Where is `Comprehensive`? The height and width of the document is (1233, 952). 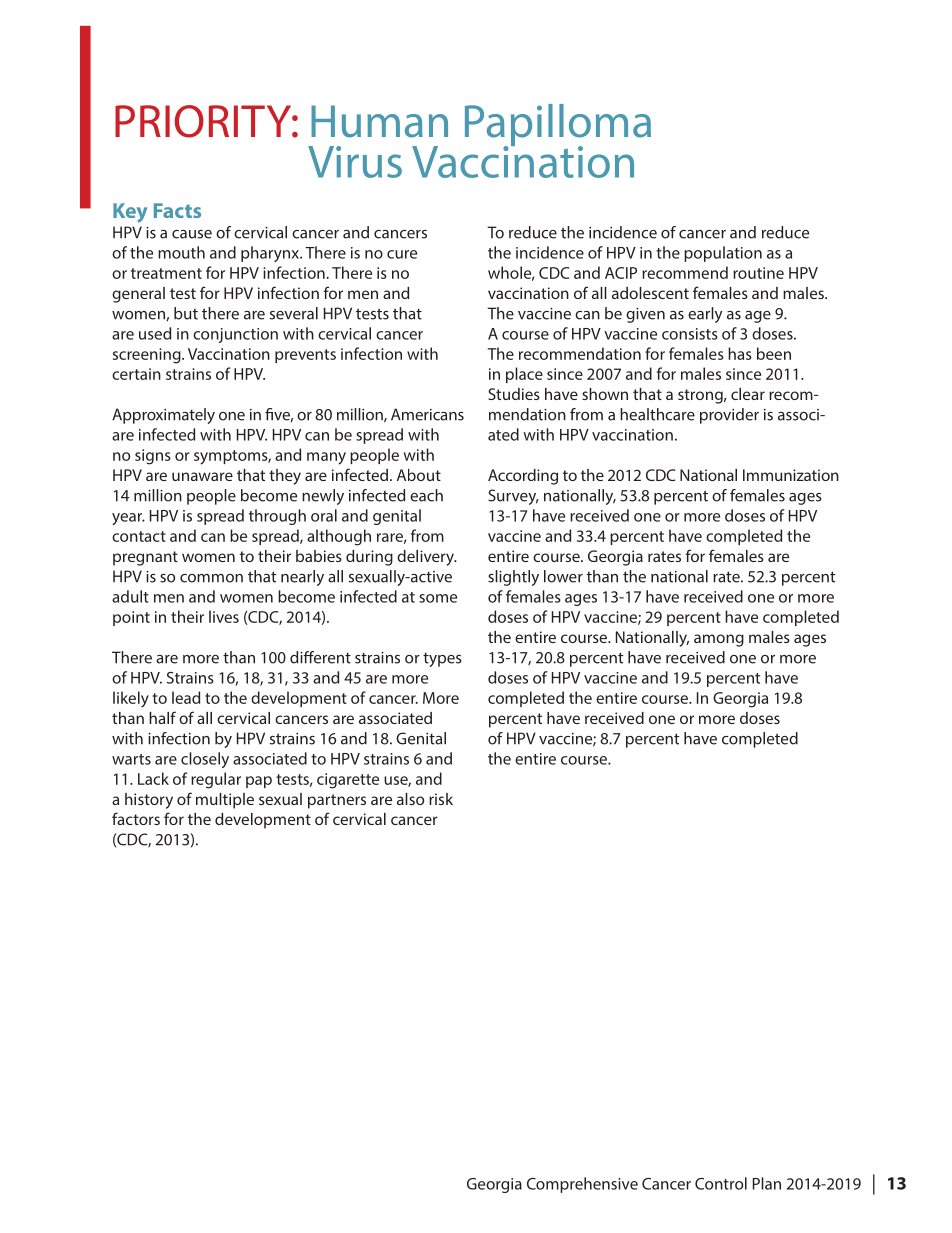
Comprehensive is located at coordinates (582, 1185).
